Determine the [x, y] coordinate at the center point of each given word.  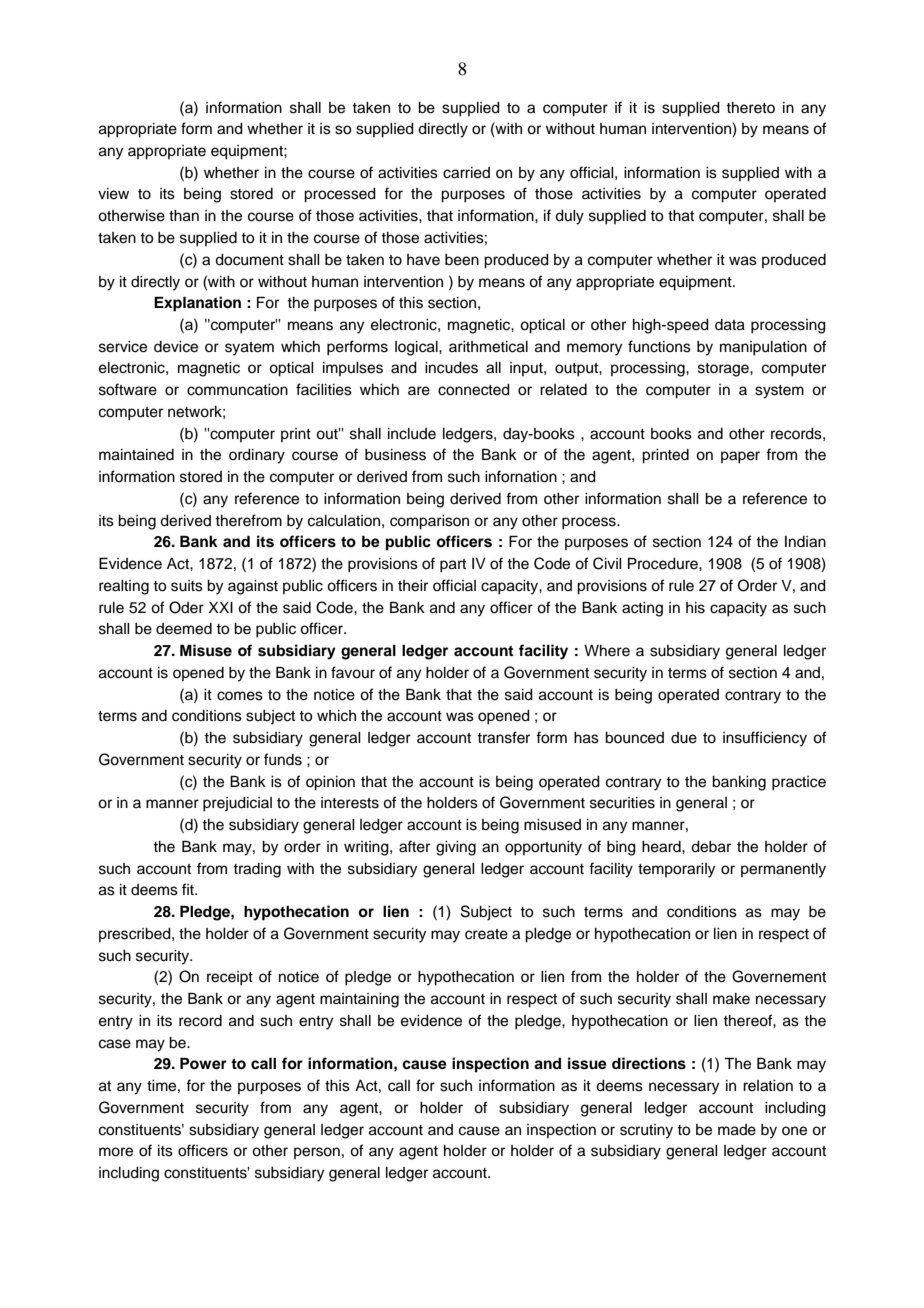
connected [474, 390]
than [184, 216]
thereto [750, 108]
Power [203, 1063]
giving [456, 848]
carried [466, 173]
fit [189, 889]
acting [642, 609]
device [176, 347]
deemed [184, 629]
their [413, 586]
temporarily [676, 870]
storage [724, 370]
